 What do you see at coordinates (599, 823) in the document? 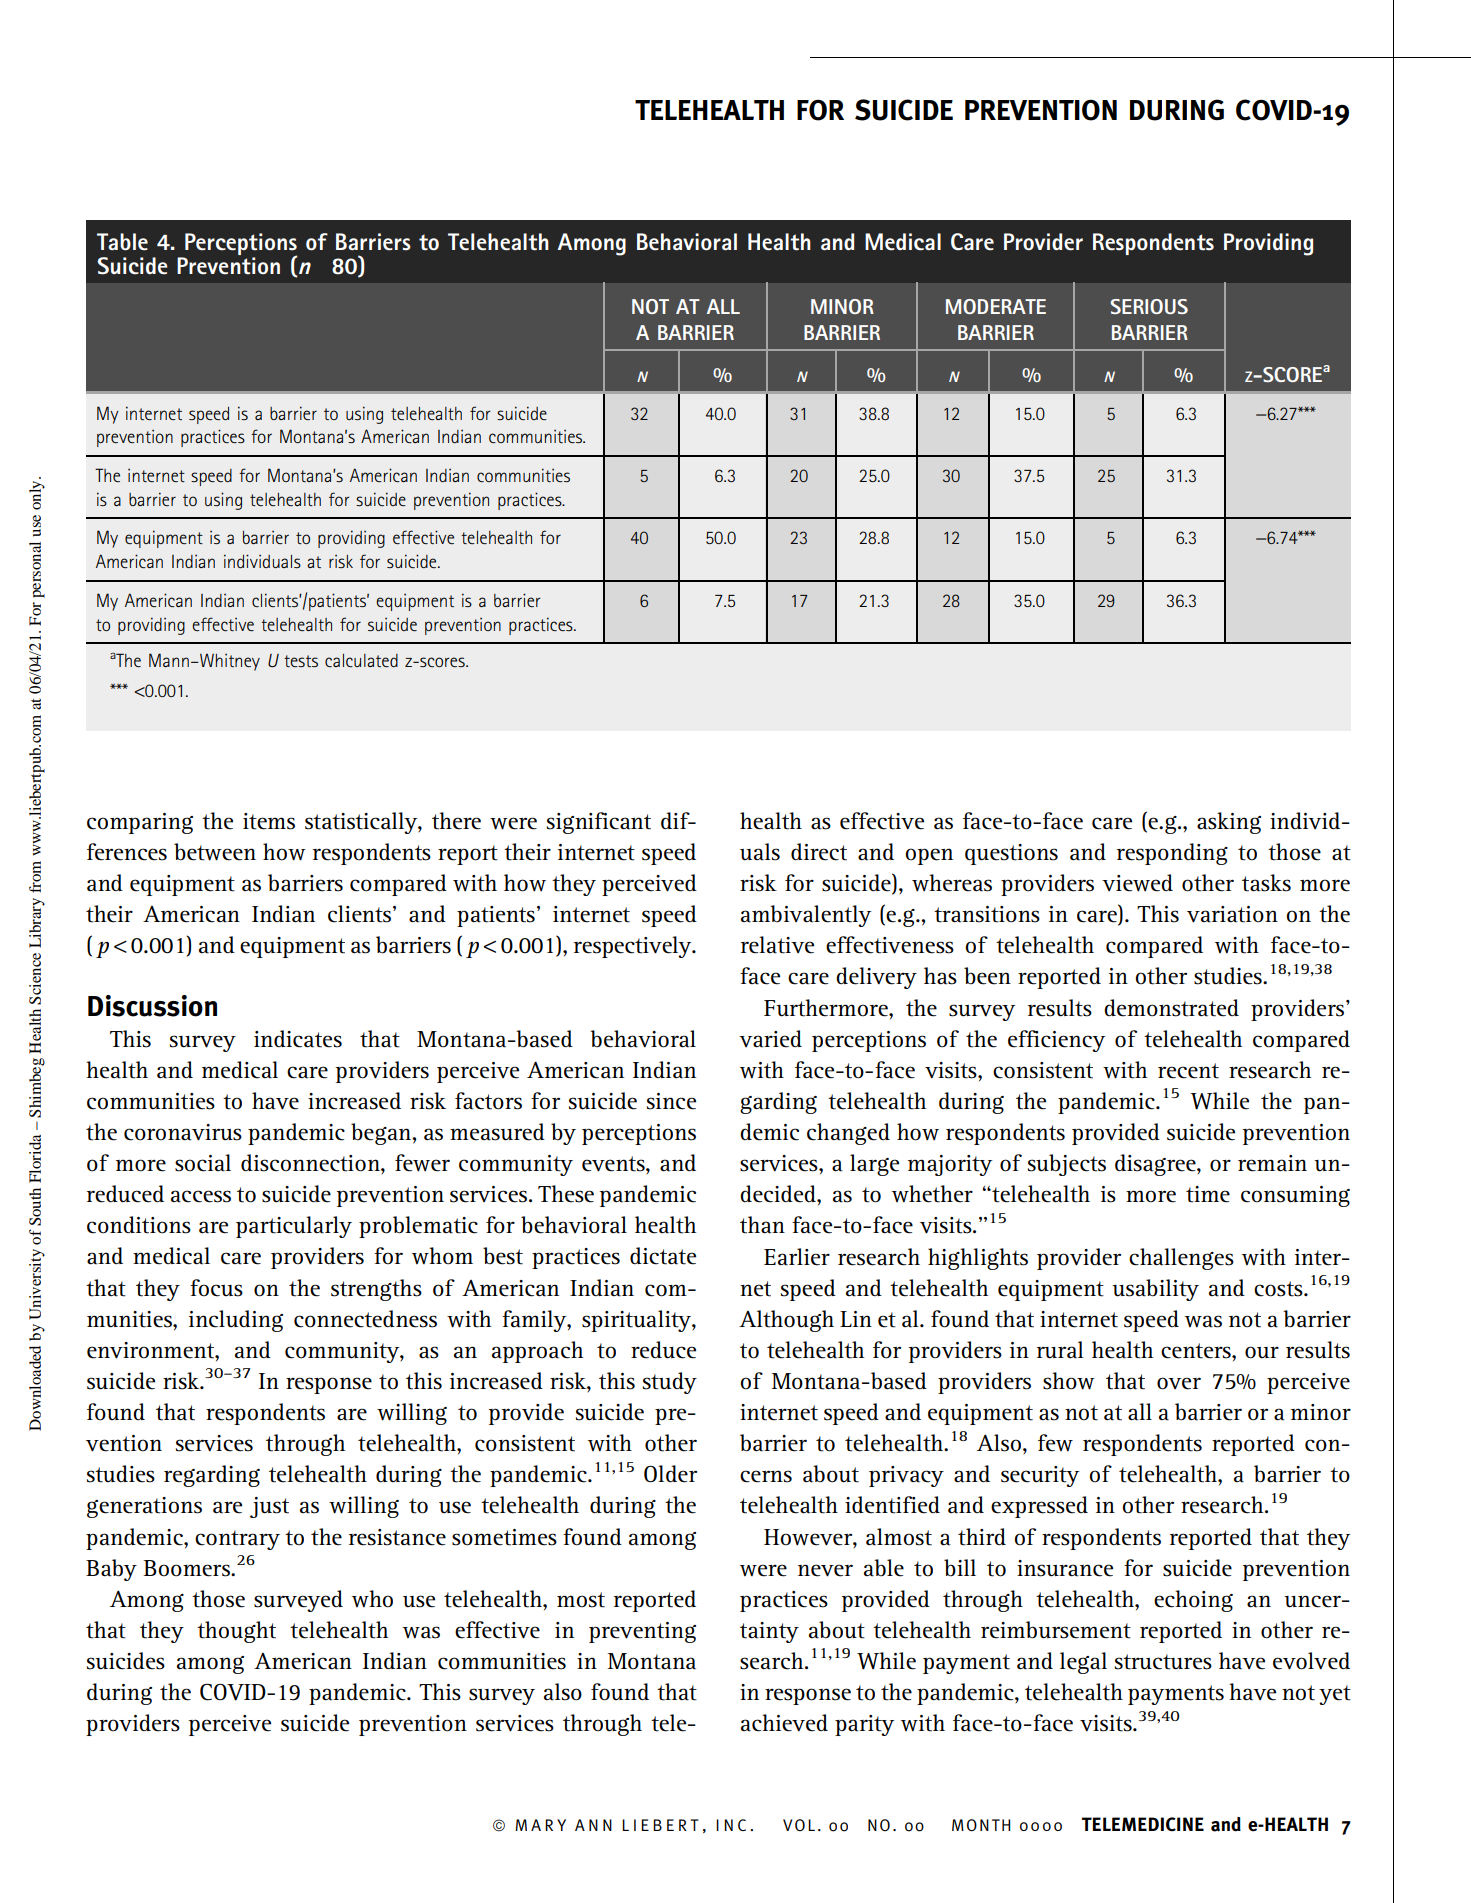
I see `significant` at bounding box center [599, 823].
